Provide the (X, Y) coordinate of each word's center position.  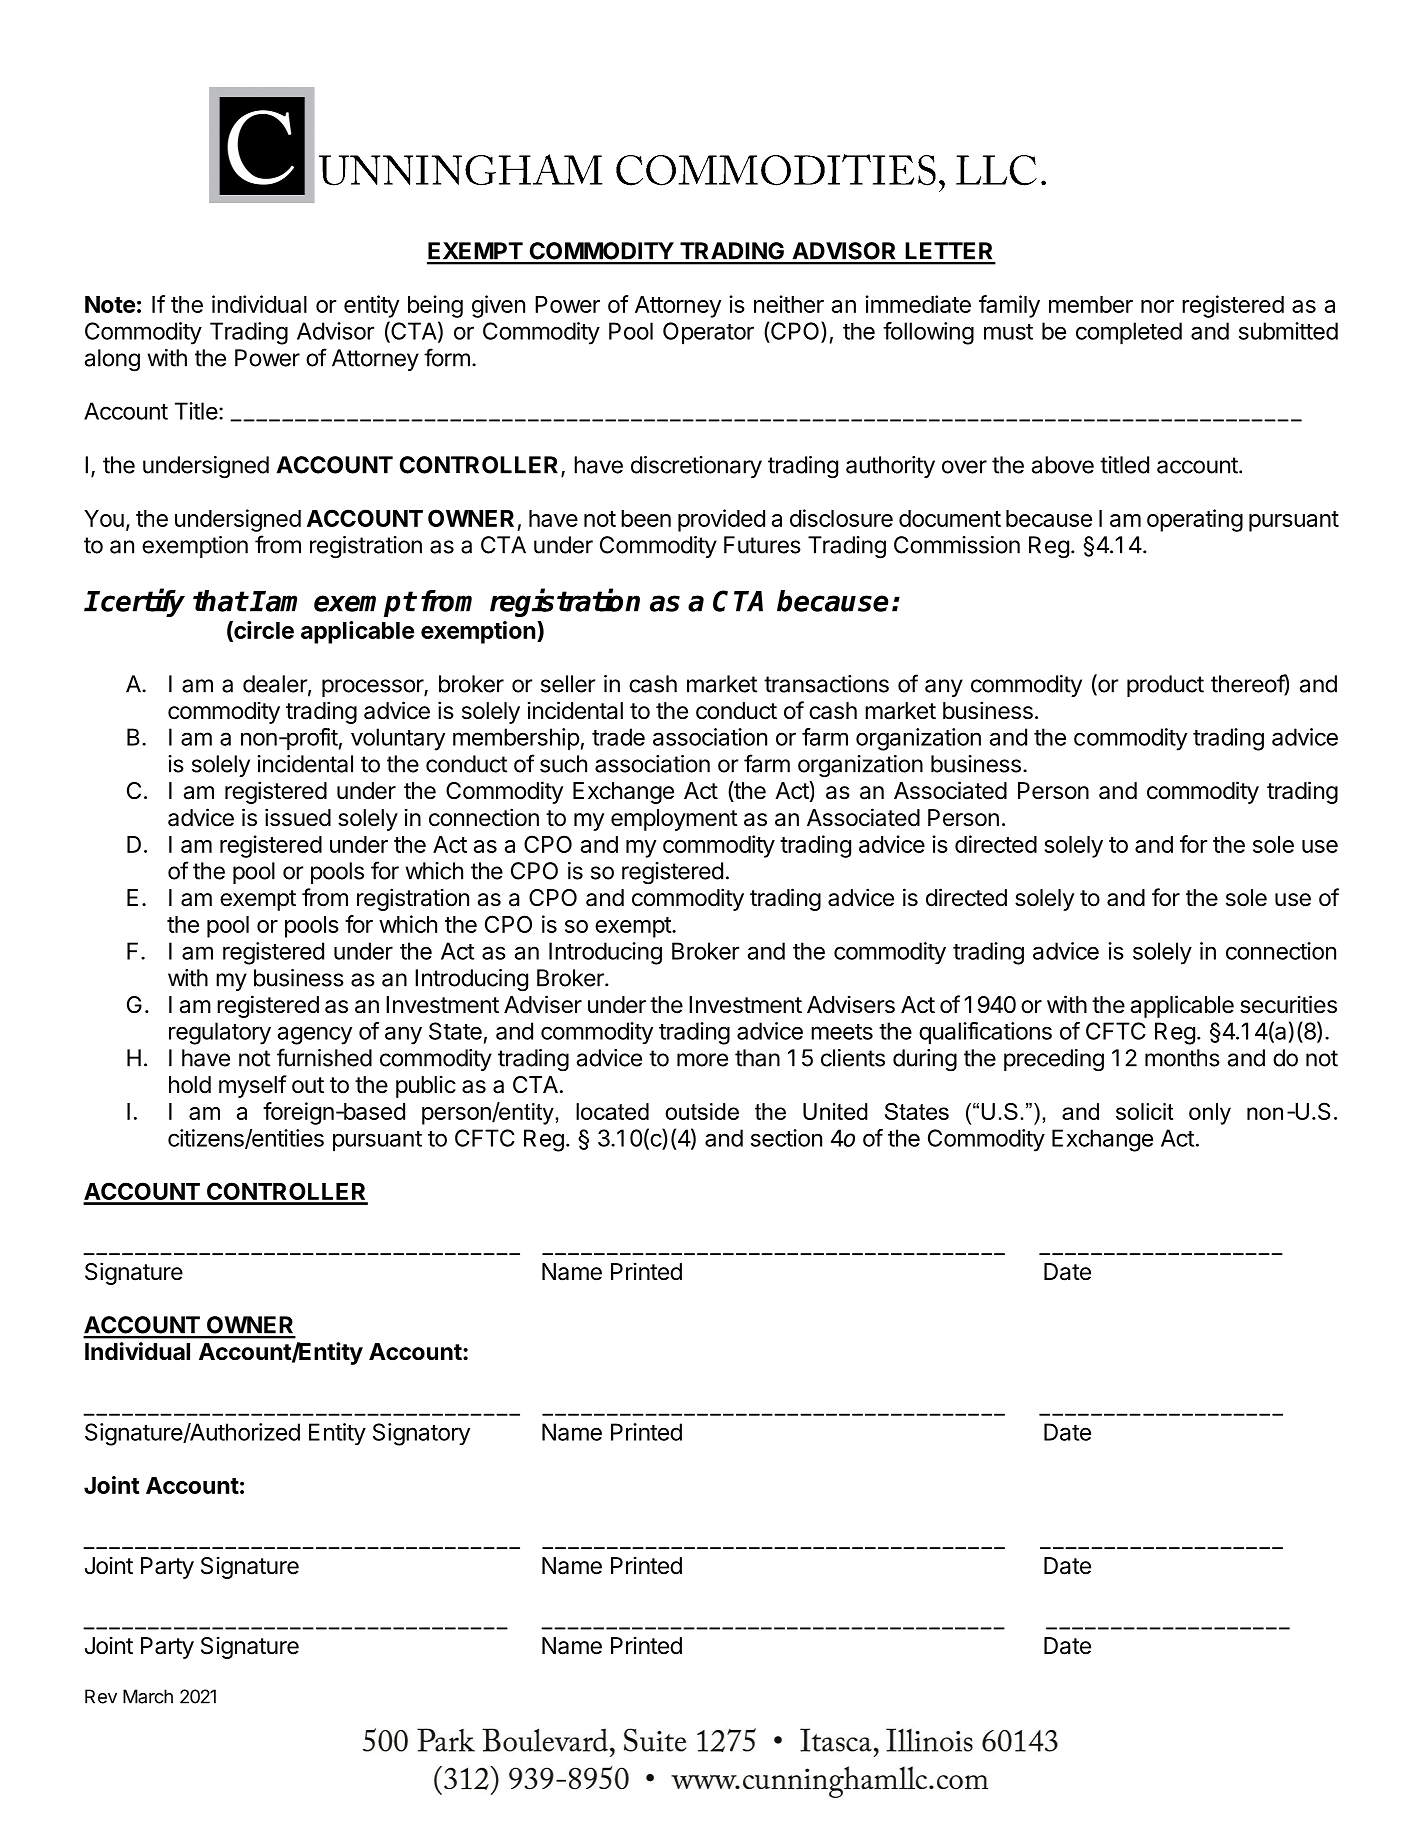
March (148, 1696)
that (220, 601)
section (786, 1138)
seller (568, 684)
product (1165, 686)
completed (1129, 333)
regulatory (220, 1033)
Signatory (421, 1434)
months (1182, 1058)
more (702, 1060)
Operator (708, 333)
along (112, 360)
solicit (1144, 1111)
